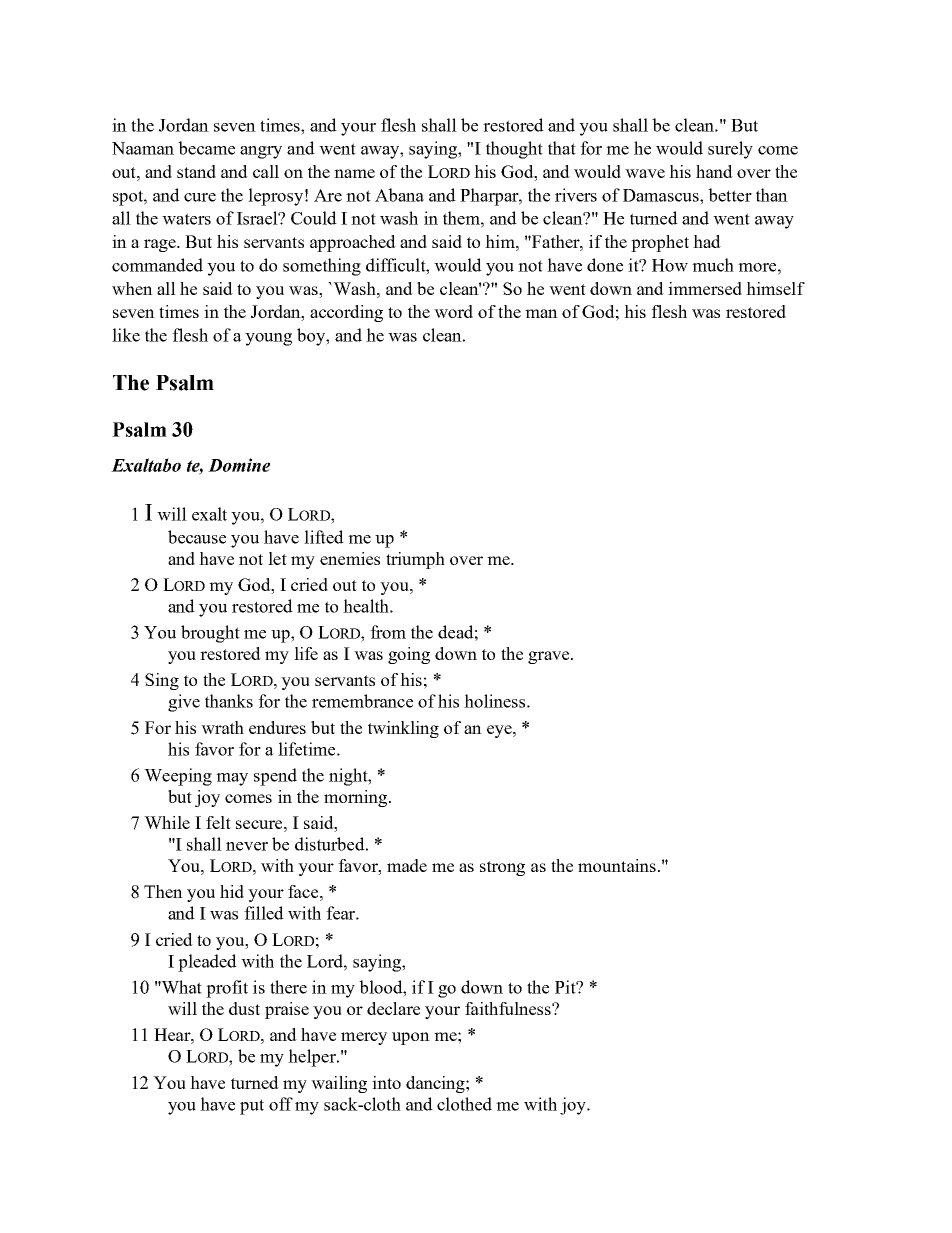  What do you see at coordinates (514, 150) in the screenshot?
I see `thought` at bounding box center [514, 150].
